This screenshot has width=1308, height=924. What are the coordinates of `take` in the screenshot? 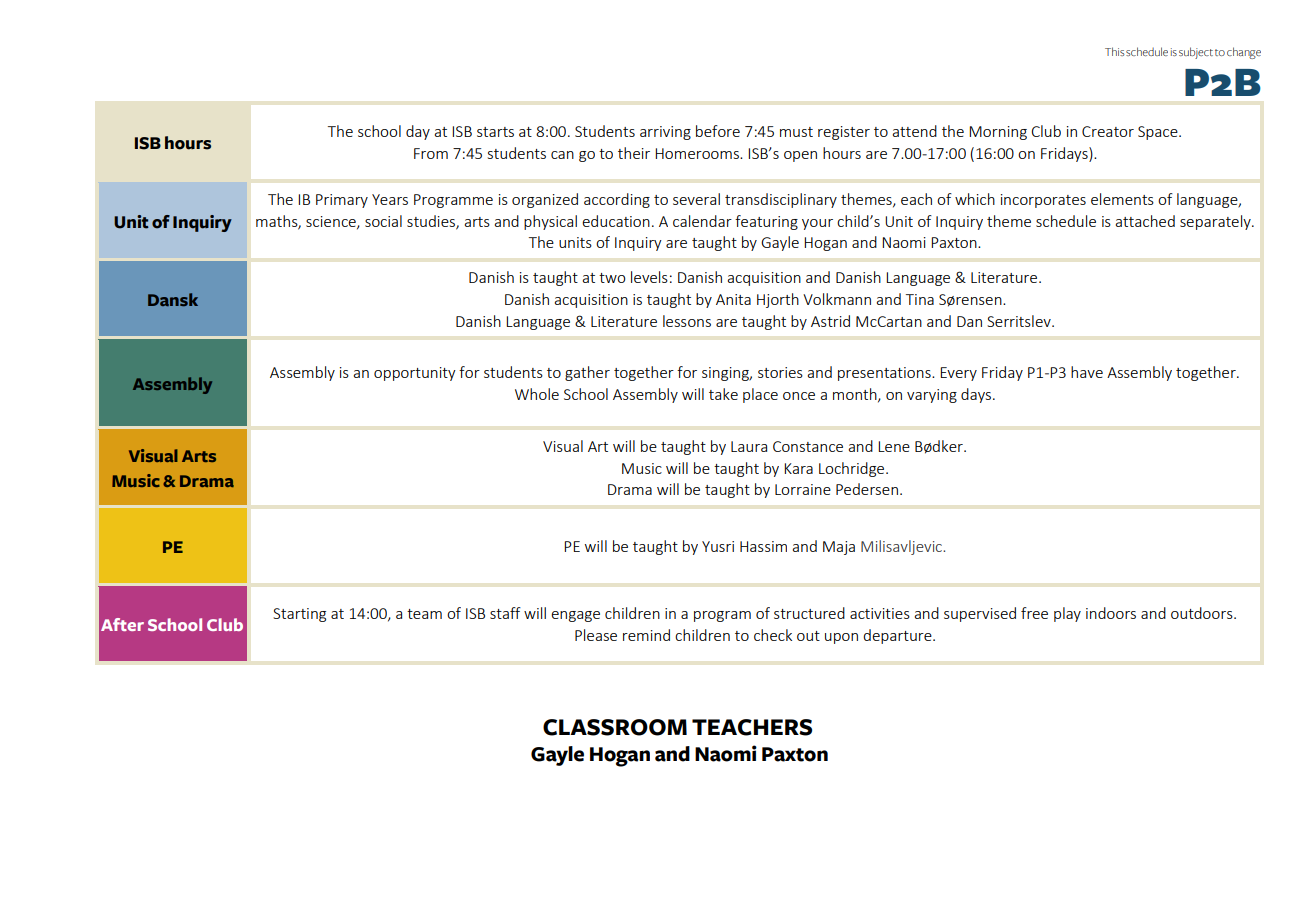 It's located at (723, 394).
